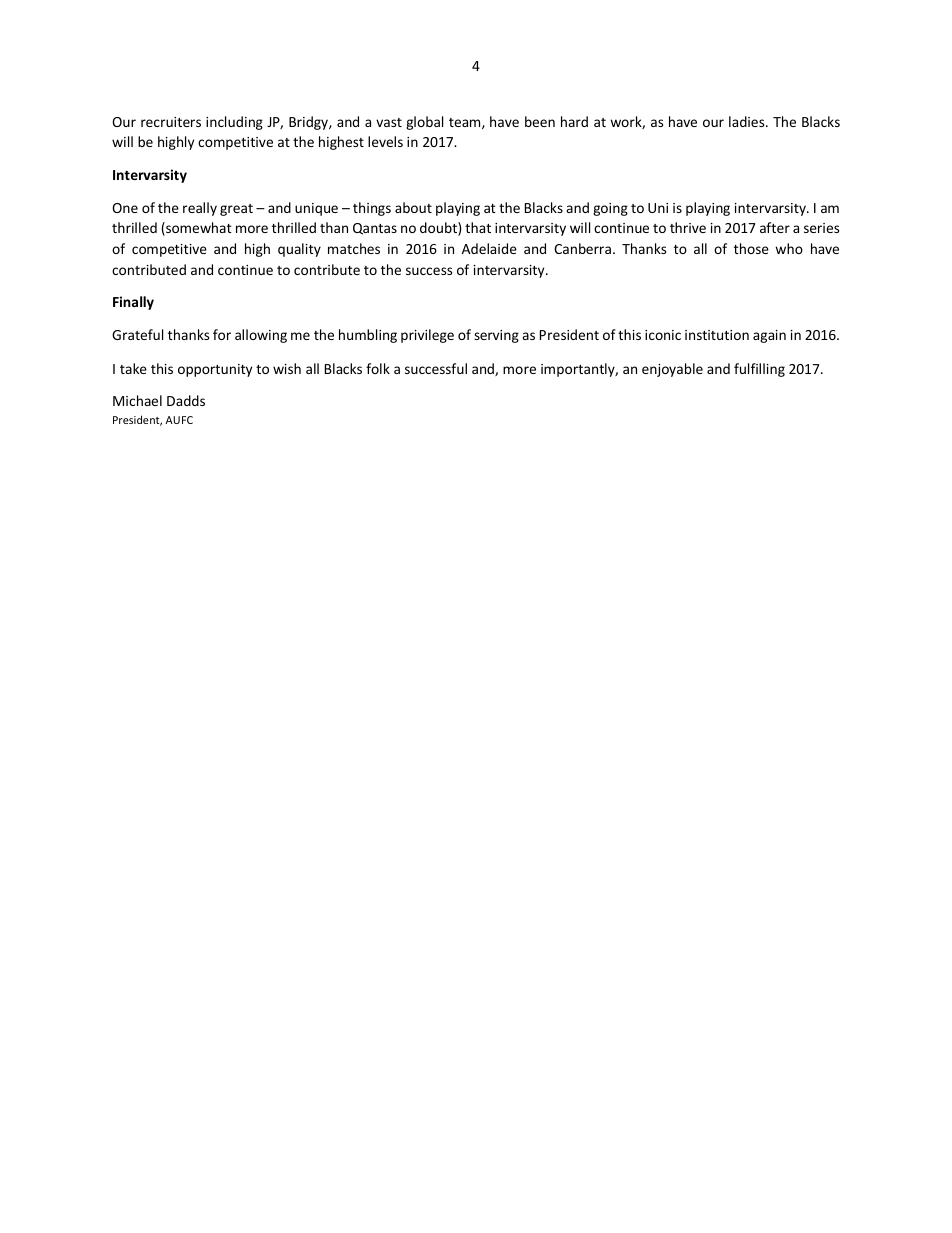 This page has width=952, height=1233. I want to click on really, so click(200, 209).
